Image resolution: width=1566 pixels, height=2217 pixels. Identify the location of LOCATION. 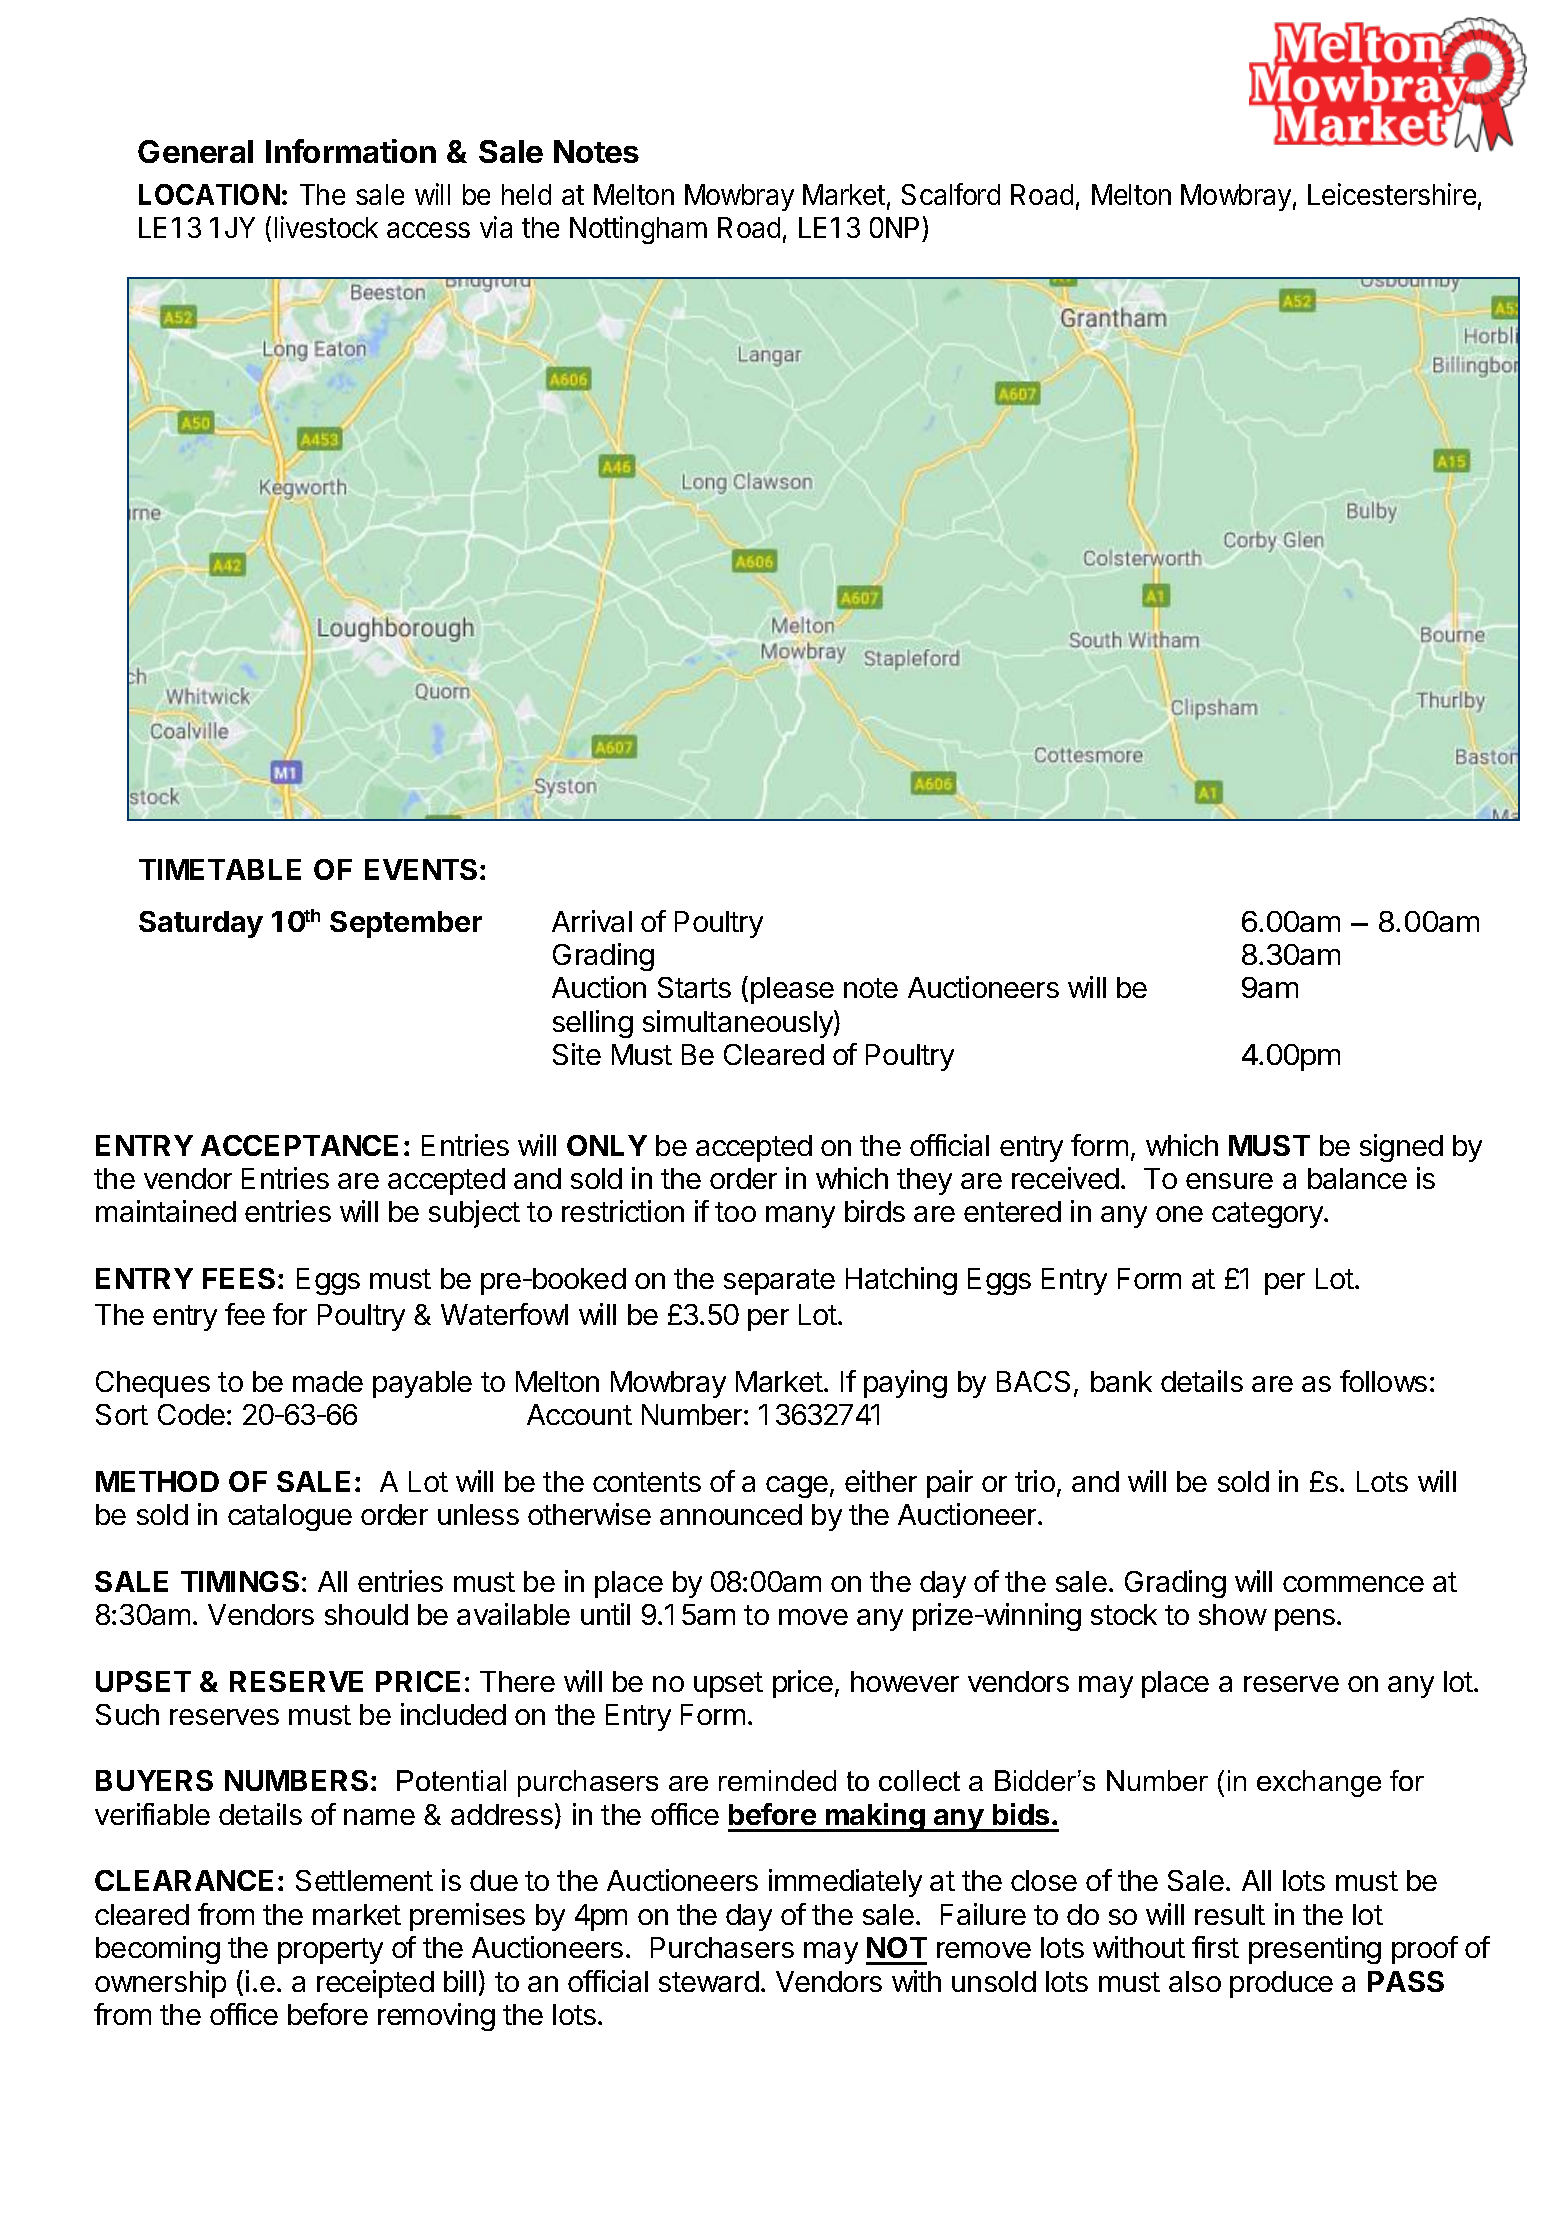
(209, 194).
